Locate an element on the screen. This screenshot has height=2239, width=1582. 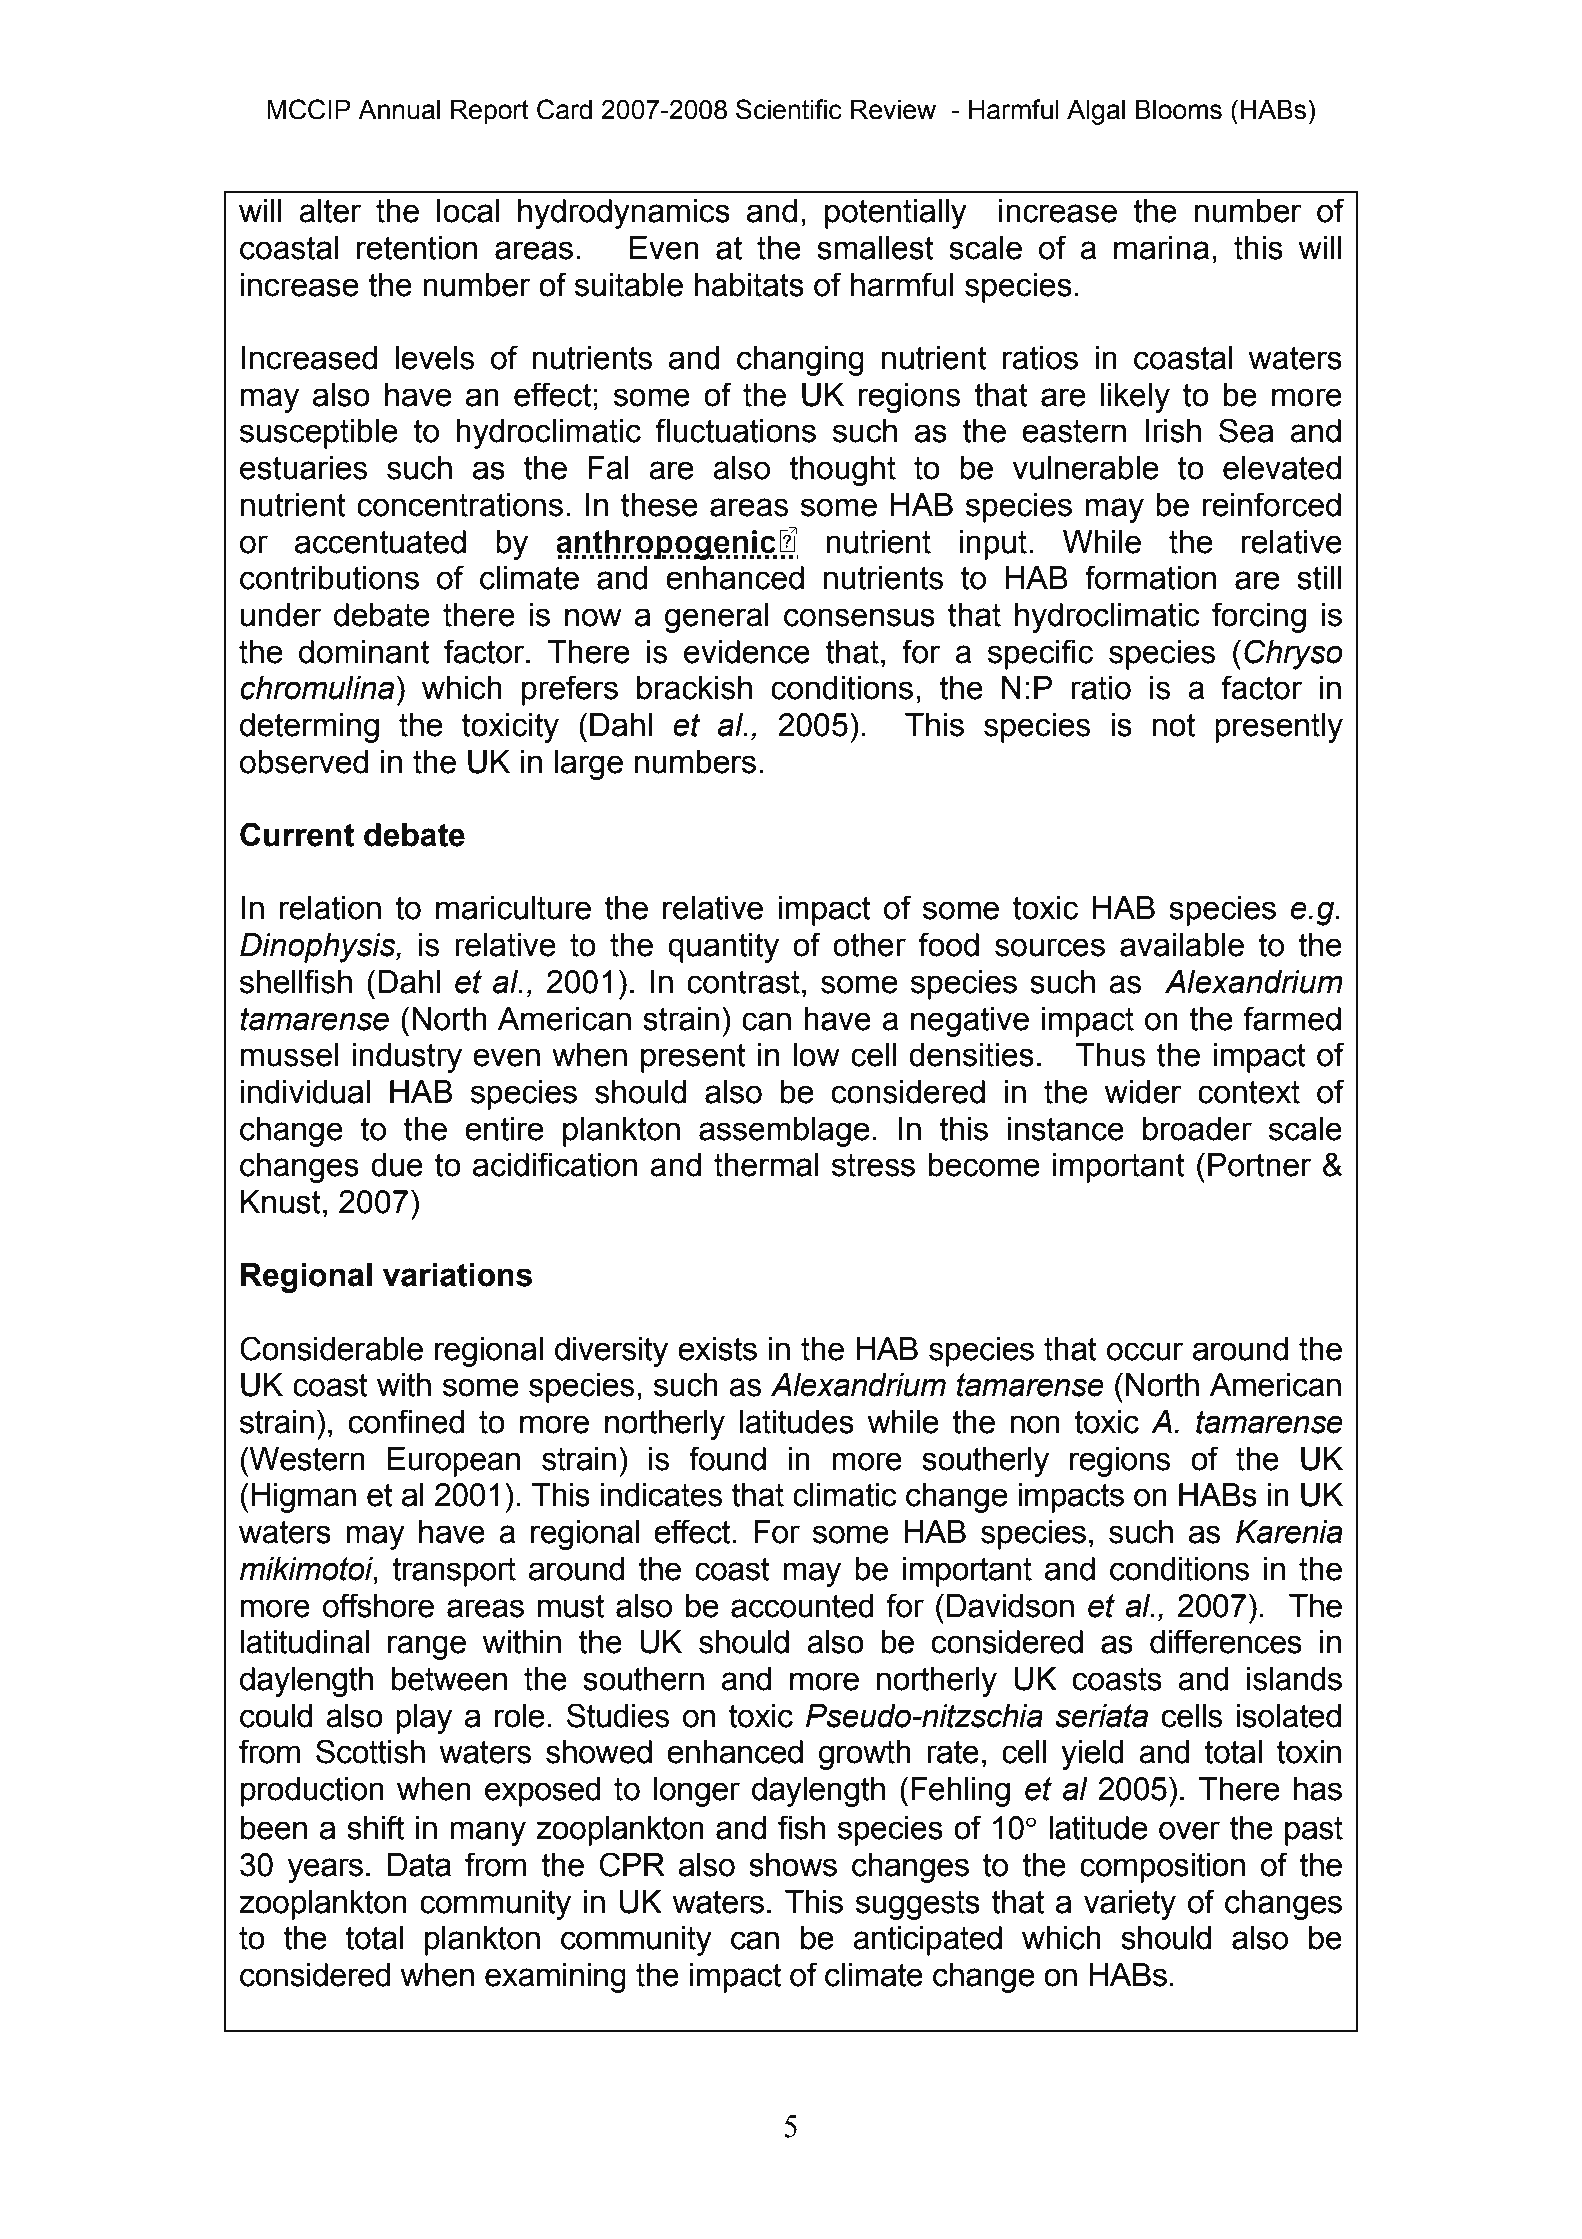
Considerable is located at coordinates (331, 1348).
